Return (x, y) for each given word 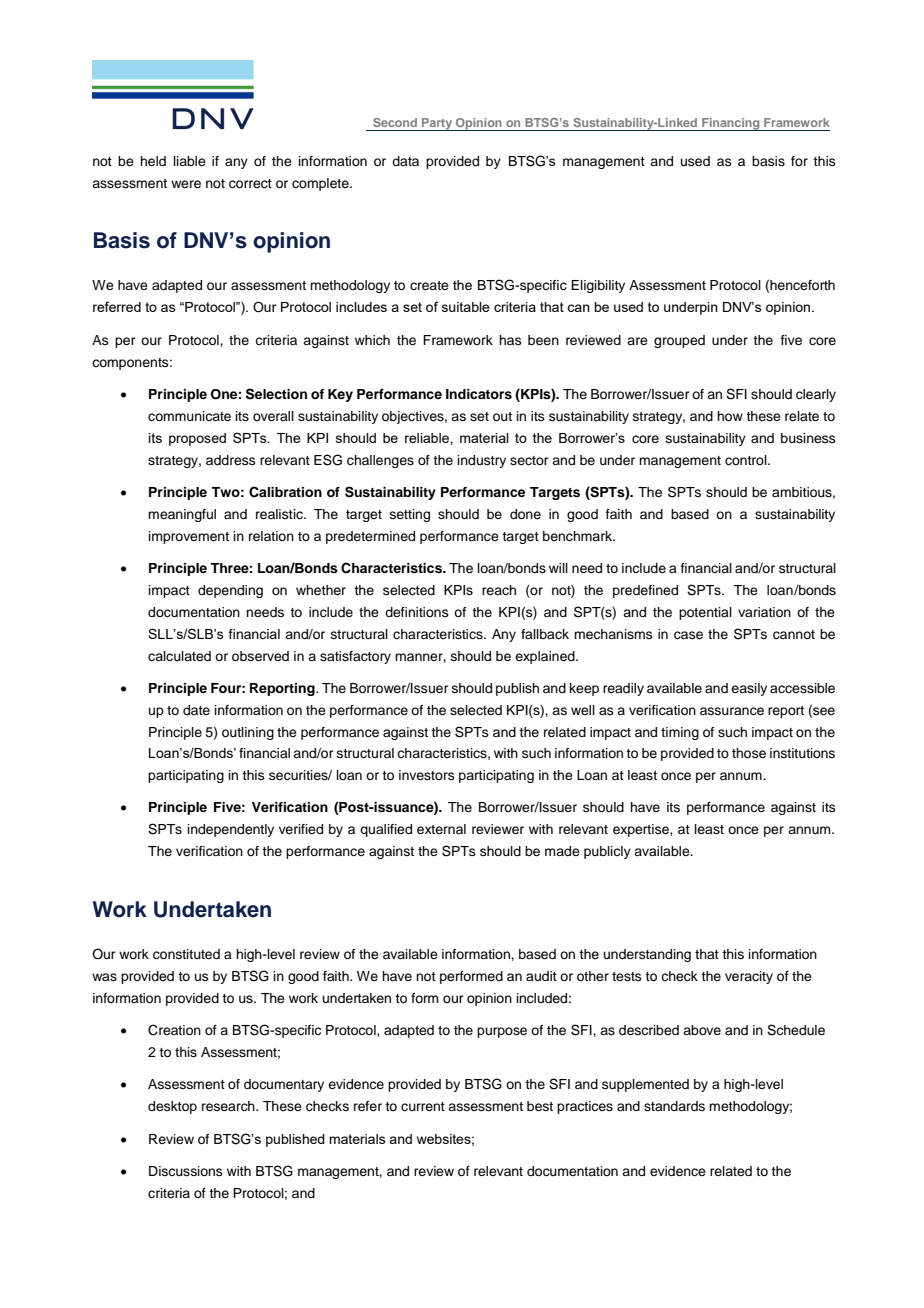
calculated (179, 656)
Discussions (186, 1171)
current (423, 1106)
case (688, 635)
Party (437, 124)
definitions (417, 612)
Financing (731, 124)
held (153, 161)
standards (674, 1106)
